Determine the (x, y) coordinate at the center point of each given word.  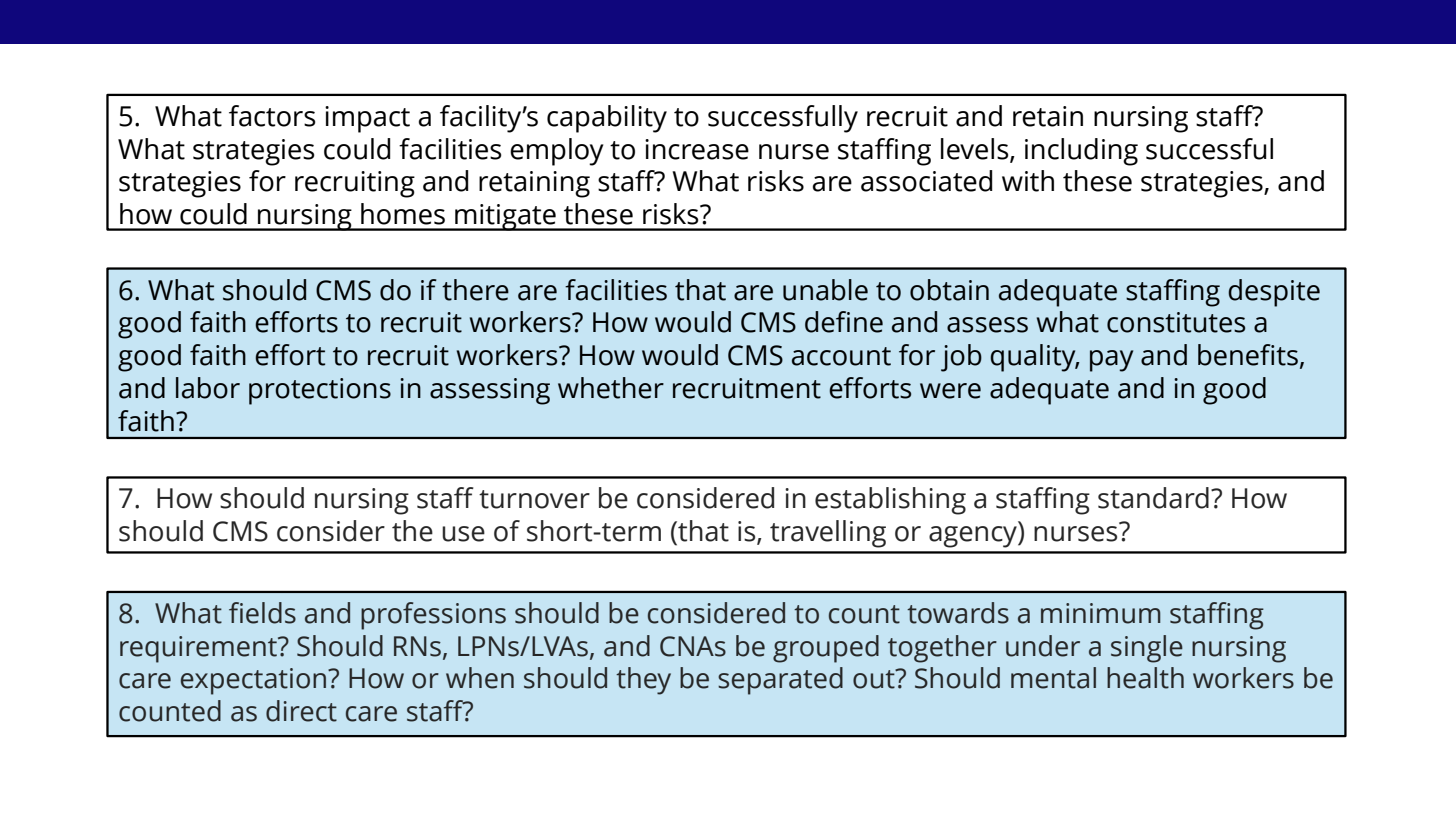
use (463, 534)
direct (301, 711)
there (475, 290)
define (844, 322)
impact (367, 119)
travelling (828, 534)
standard (1153, 498)
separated (780, 681)
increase (697, 149)
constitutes (1176, 322)
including (1081, 152)
